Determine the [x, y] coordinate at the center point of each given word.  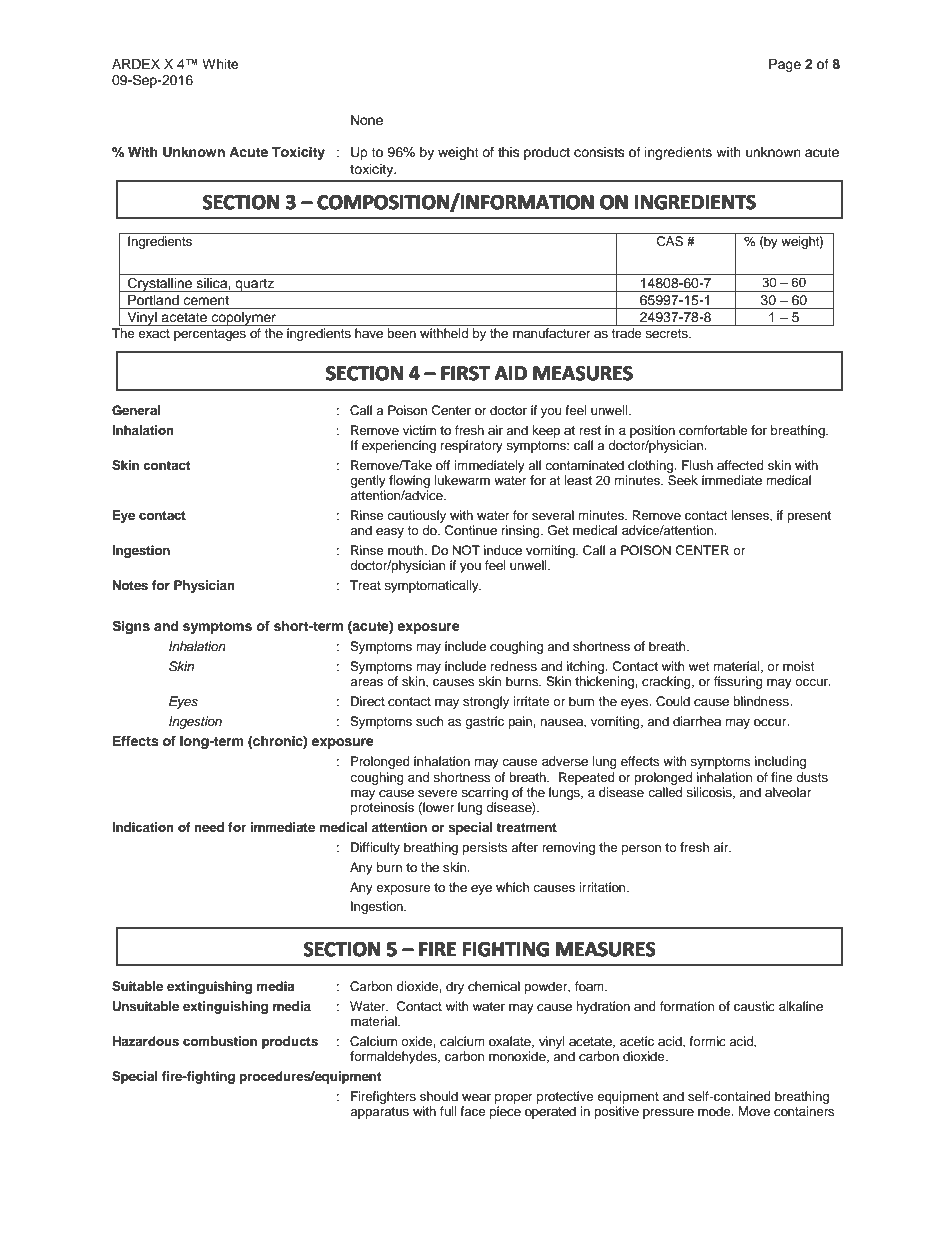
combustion [220, 1041]
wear [476, 1097]
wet [699, 666]
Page [785, 65]
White [220, 64]
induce [503, 550]
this [509, 152]
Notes [130, 585]
